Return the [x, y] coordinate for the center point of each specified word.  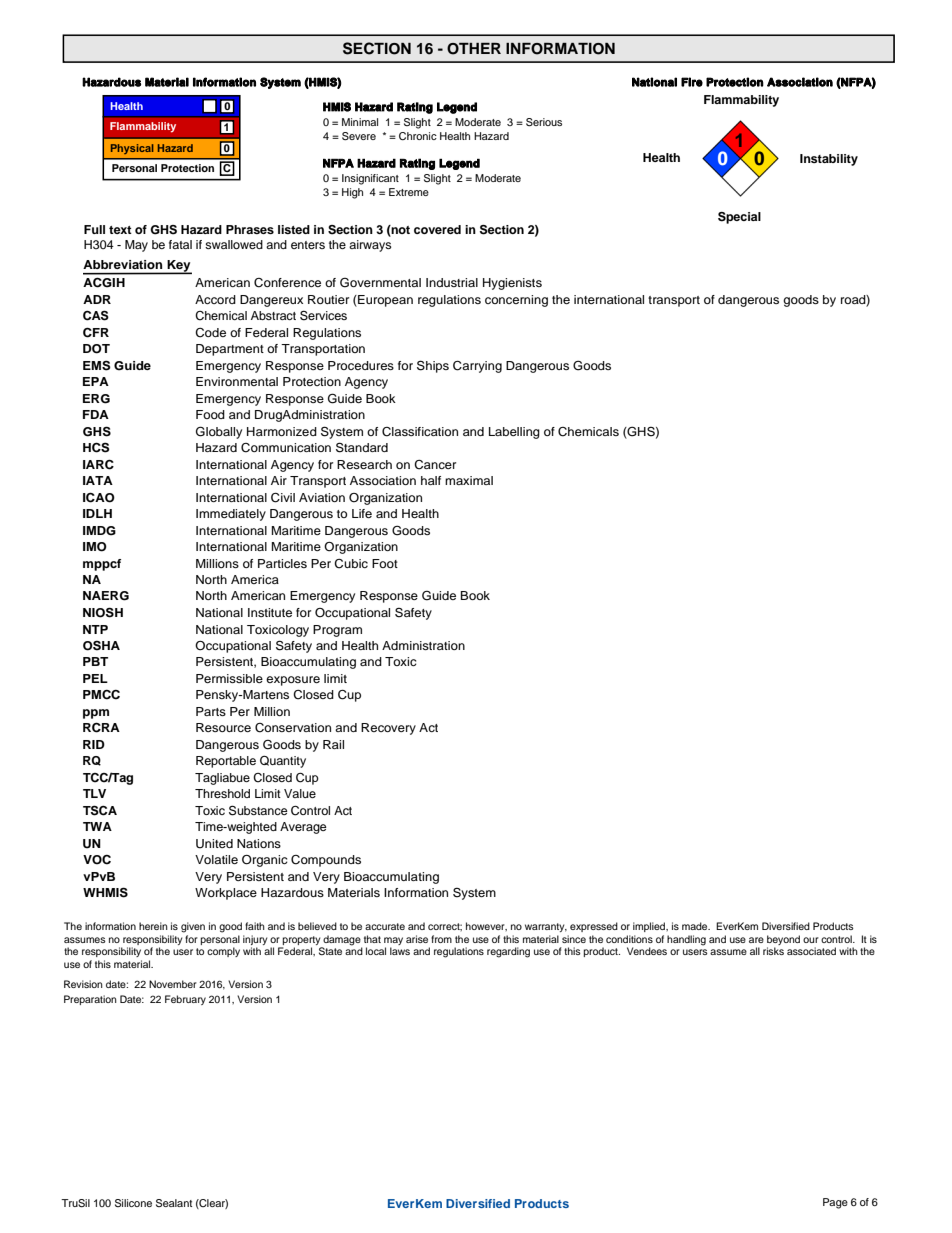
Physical [132, 149]
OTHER [474, 49]
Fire [692, 82]
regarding [508, 952]
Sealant [174, 1203]
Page [835, 1203]
